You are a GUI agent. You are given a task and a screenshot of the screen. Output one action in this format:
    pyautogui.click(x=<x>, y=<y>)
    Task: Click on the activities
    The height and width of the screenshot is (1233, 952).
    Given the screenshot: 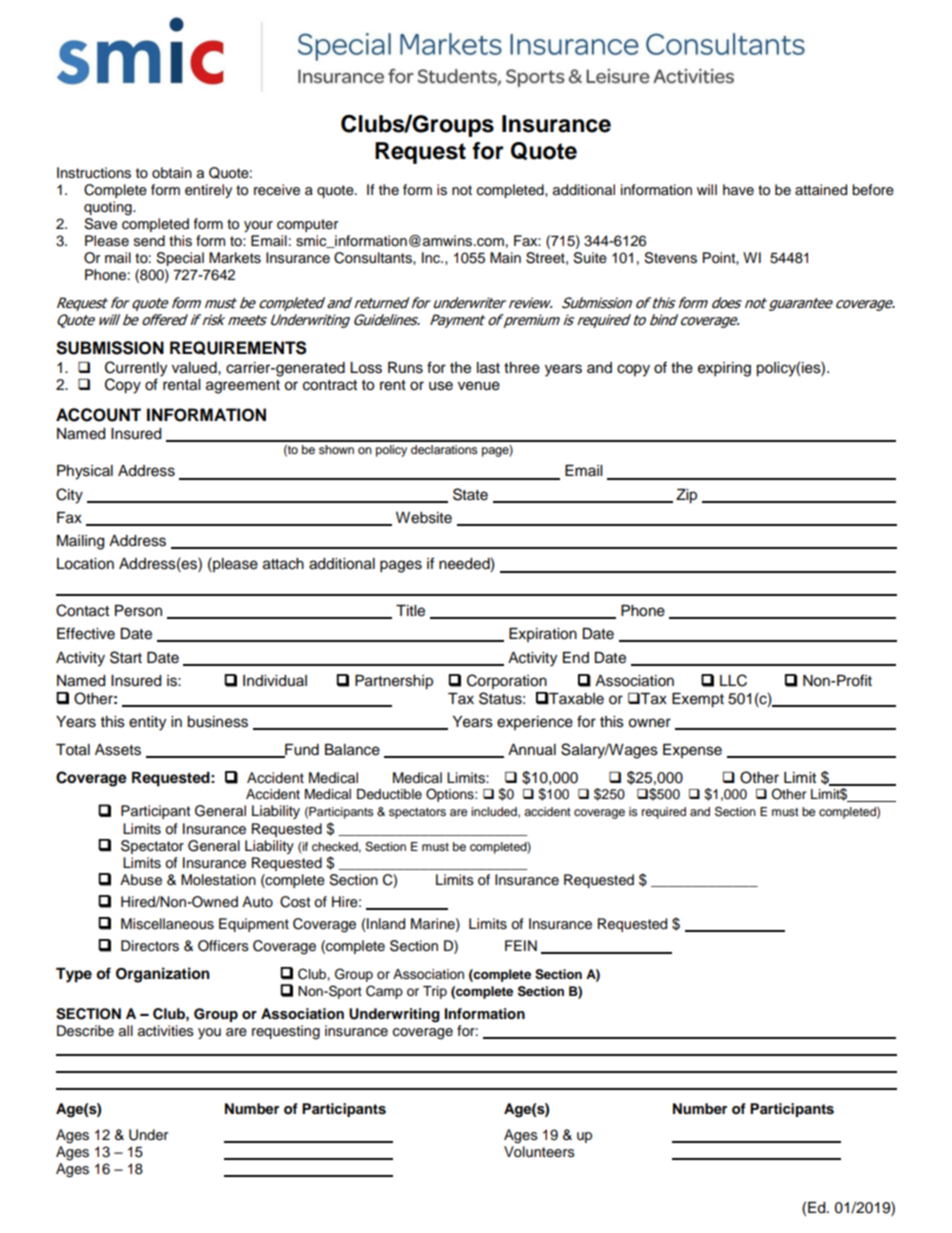 What is the action you would take?
    pyautogui.click(x=166, y=1031)
